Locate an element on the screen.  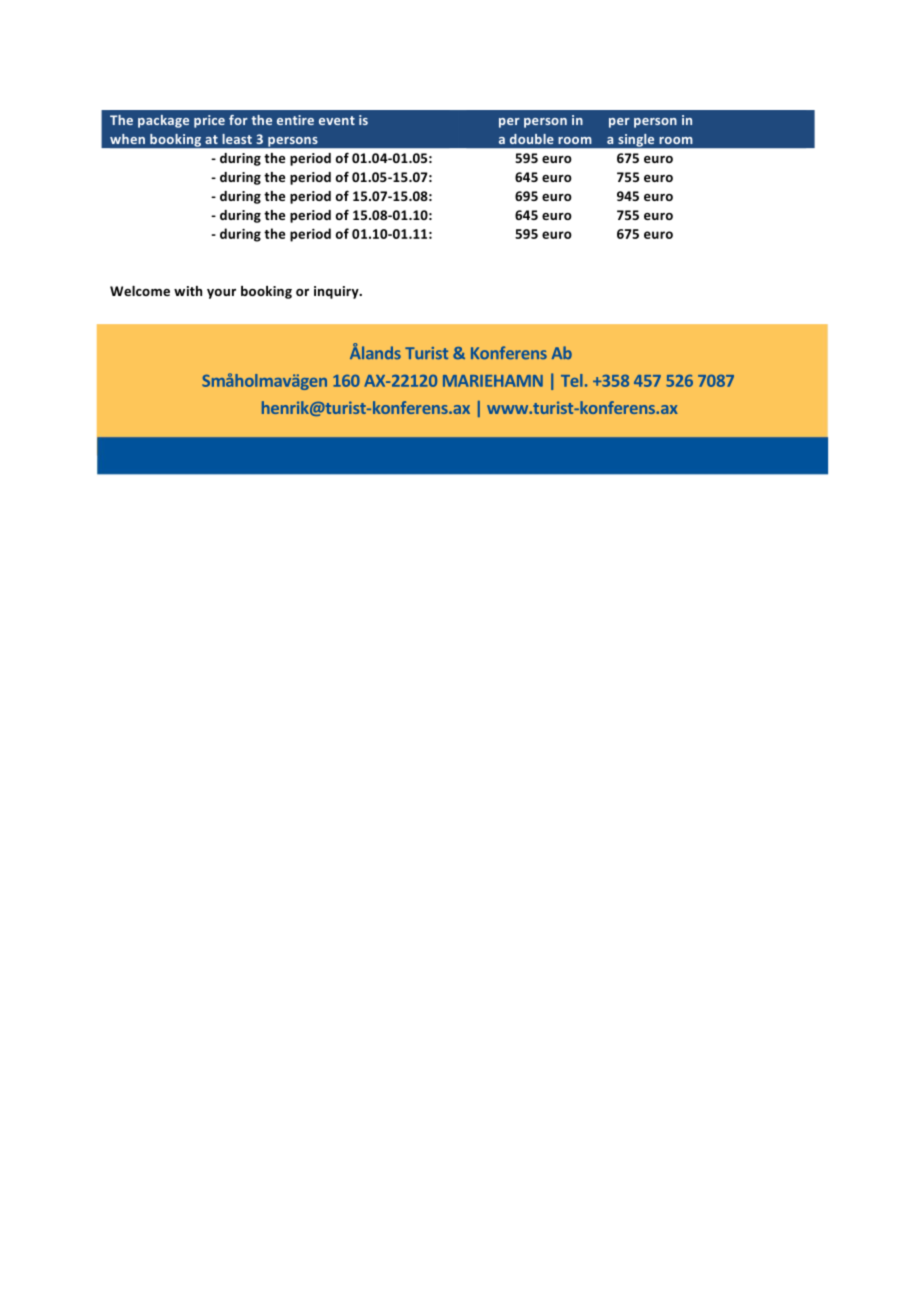
your is located at coordinates (221, 294).
